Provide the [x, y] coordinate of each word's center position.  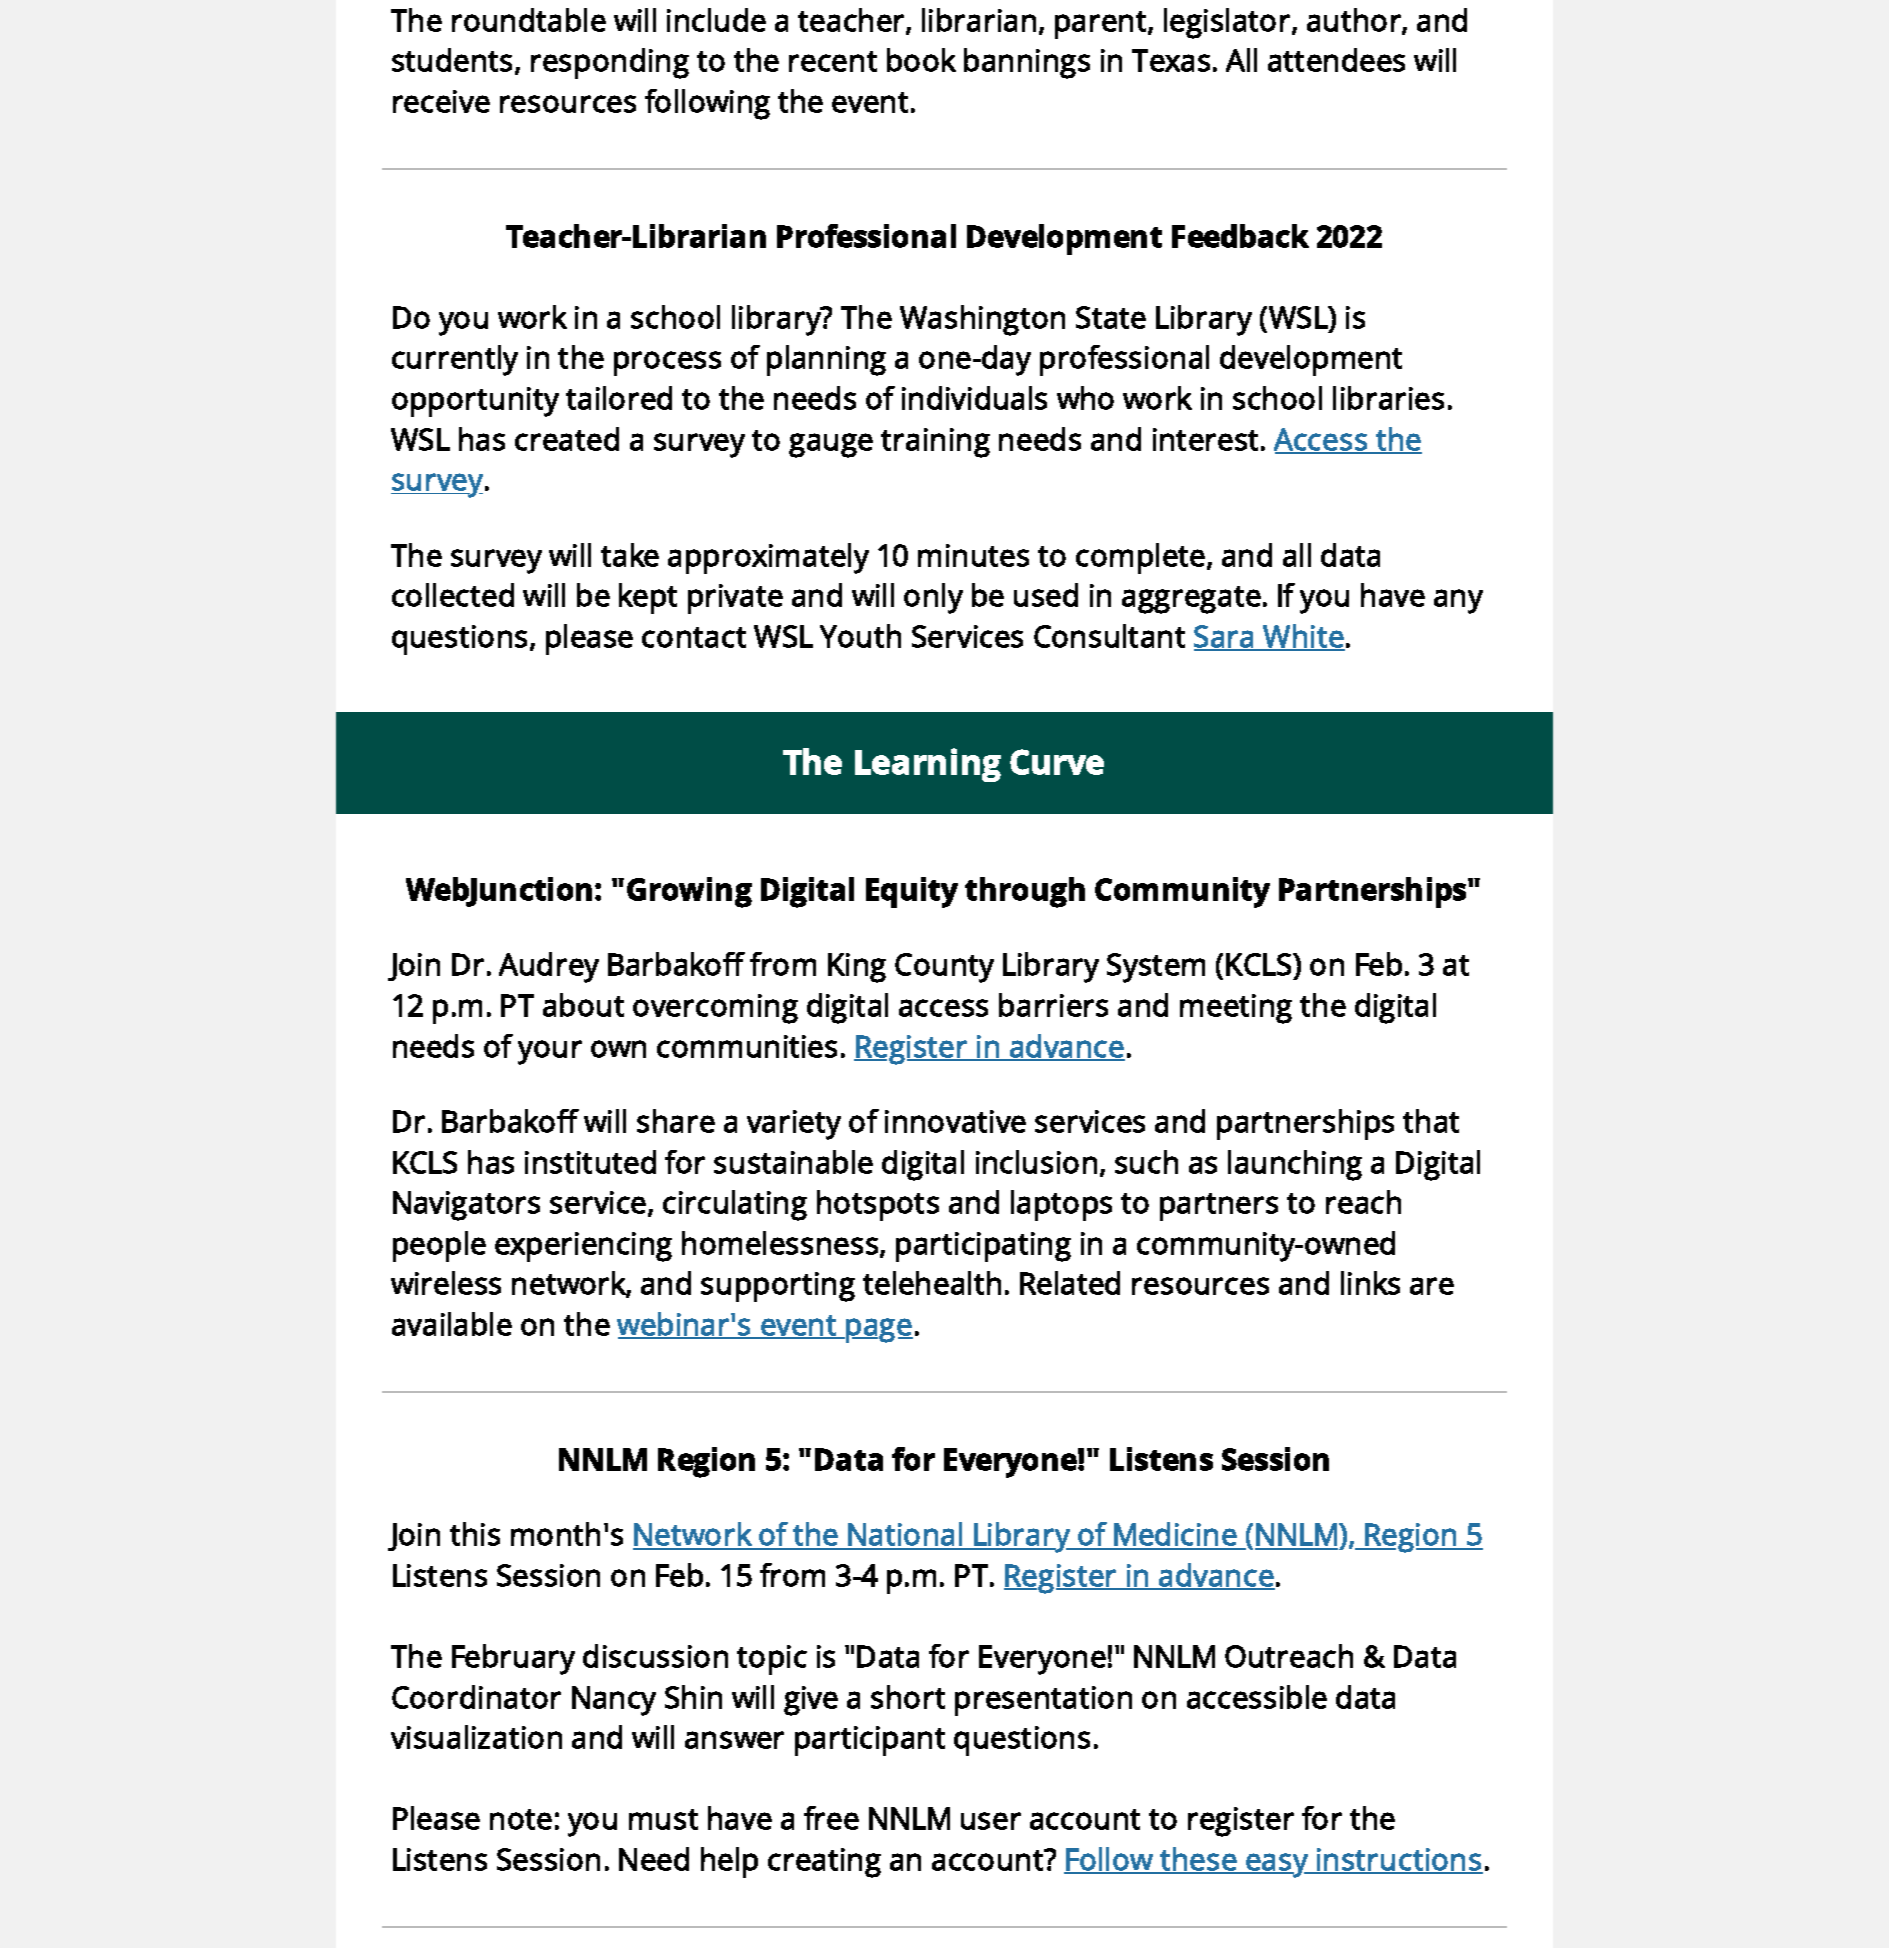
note [521, 1819]
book [921, 60]
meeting [1236, 1009]
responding [610, 63]
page [879, 1330]
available [452, 1324]
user [991, 1821]
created [567, 439]
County [944, 968]
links [1370, 1283]
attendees [1336, 60]
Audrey [549, 967]
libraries [1388, 398]
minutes [973, 555]
